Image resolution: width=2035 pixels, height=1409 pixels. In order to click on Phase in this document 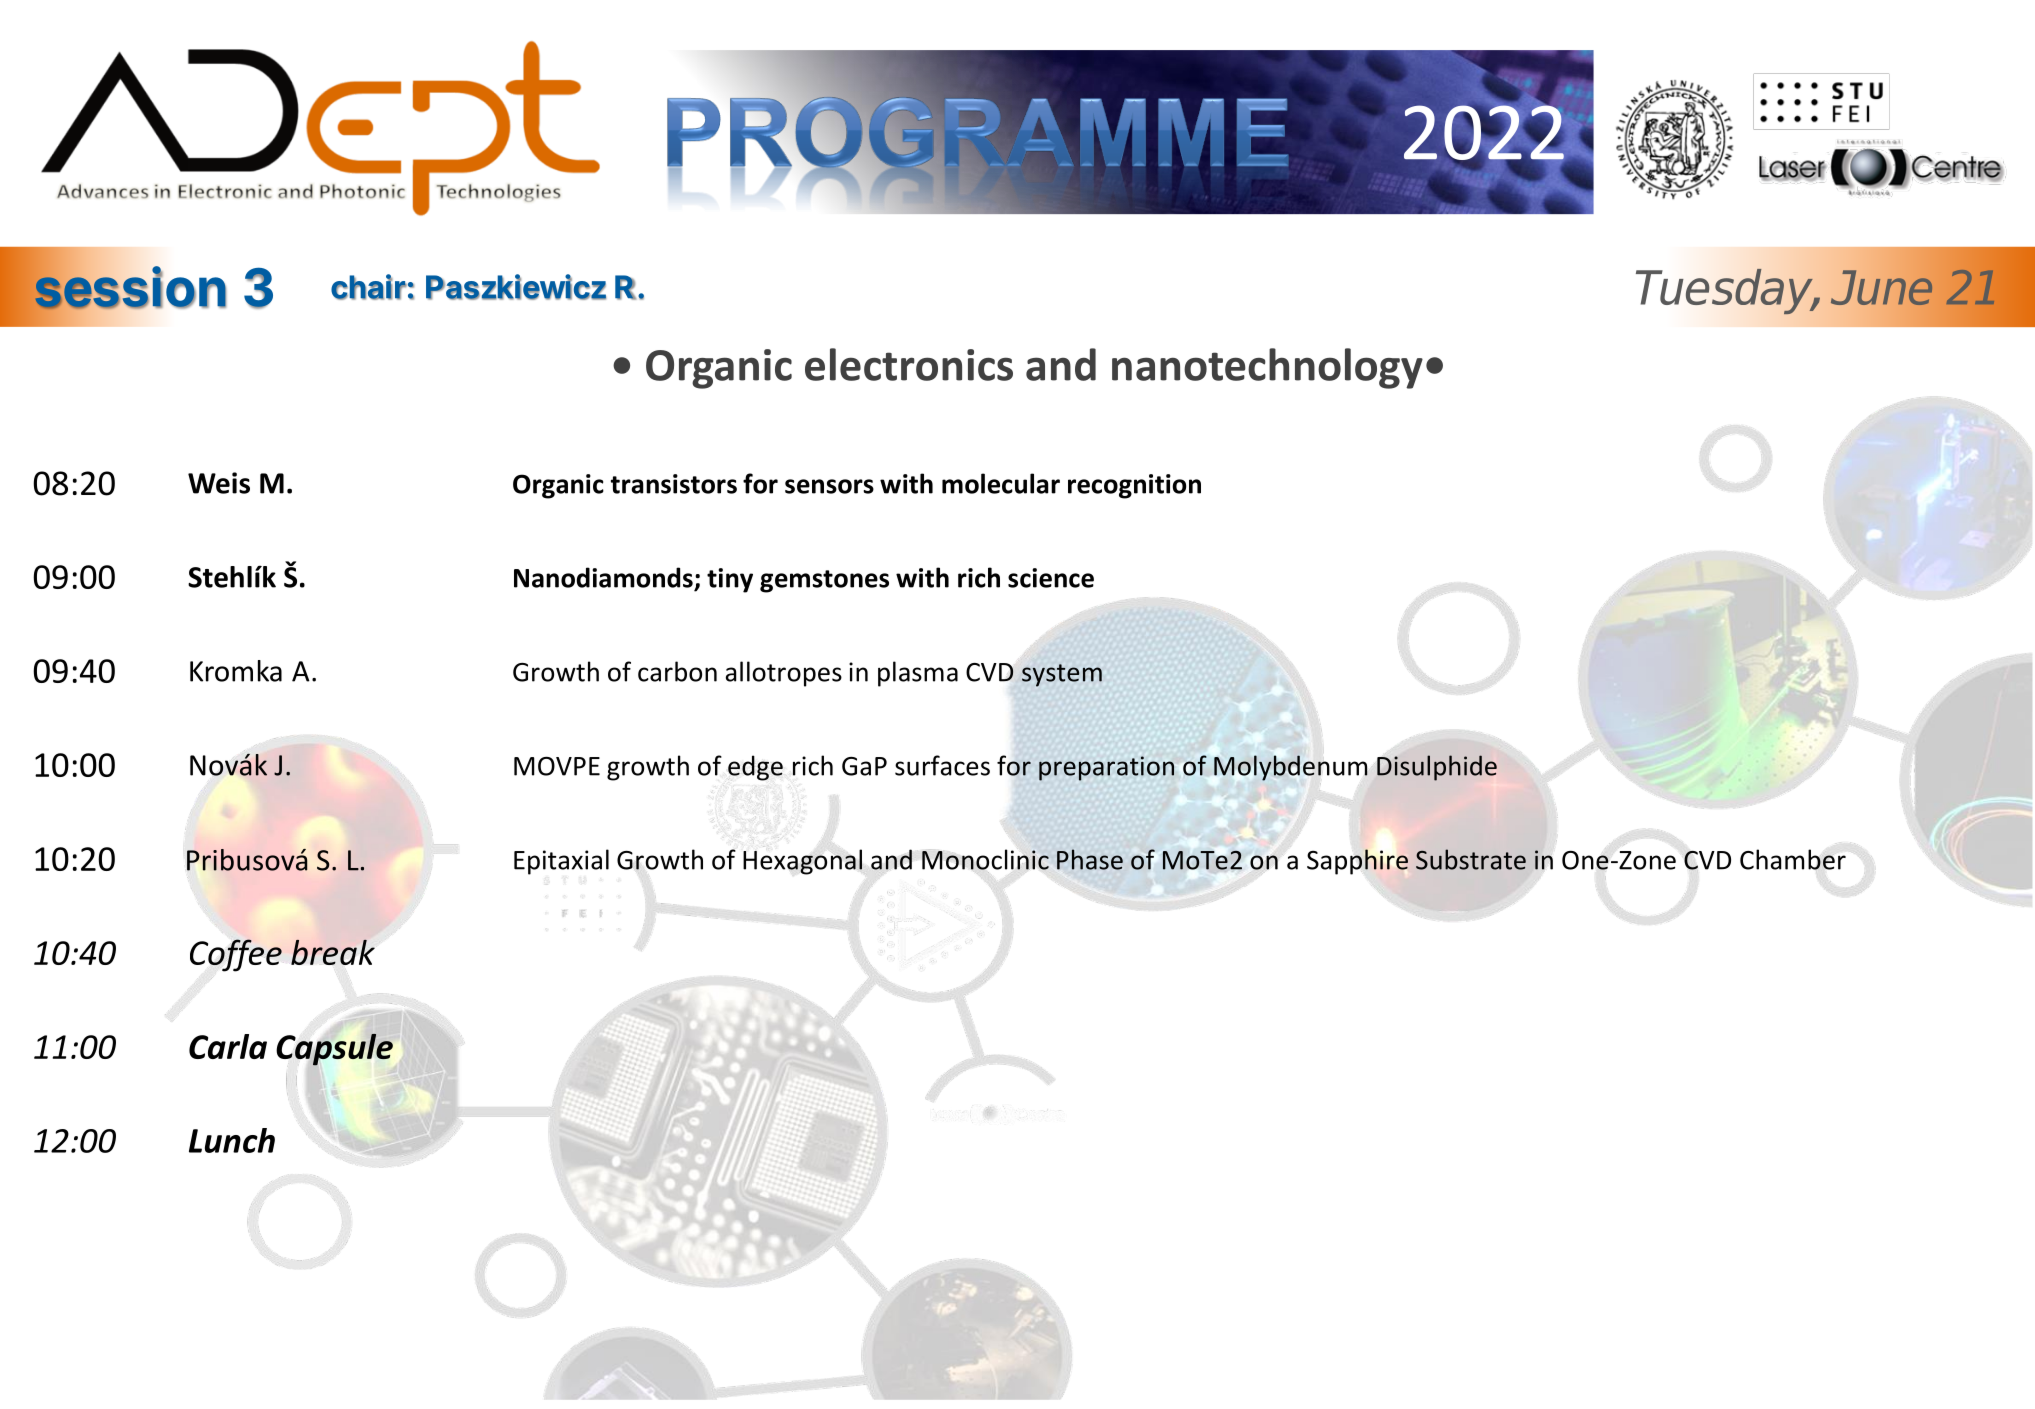, I will do `click(1090, 859)`.
